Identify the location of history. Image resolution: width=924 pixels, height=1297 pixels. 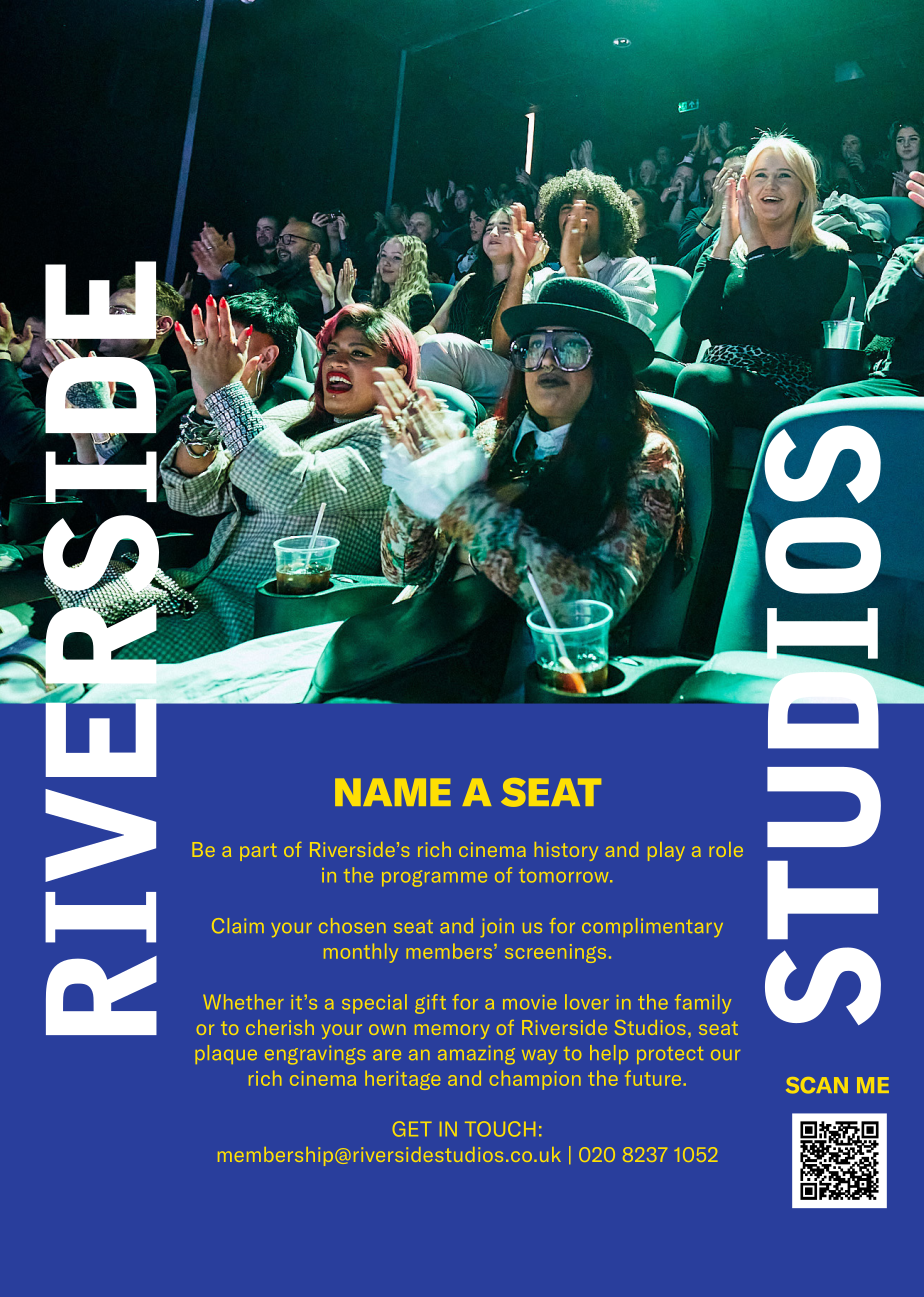
(566, 851).
